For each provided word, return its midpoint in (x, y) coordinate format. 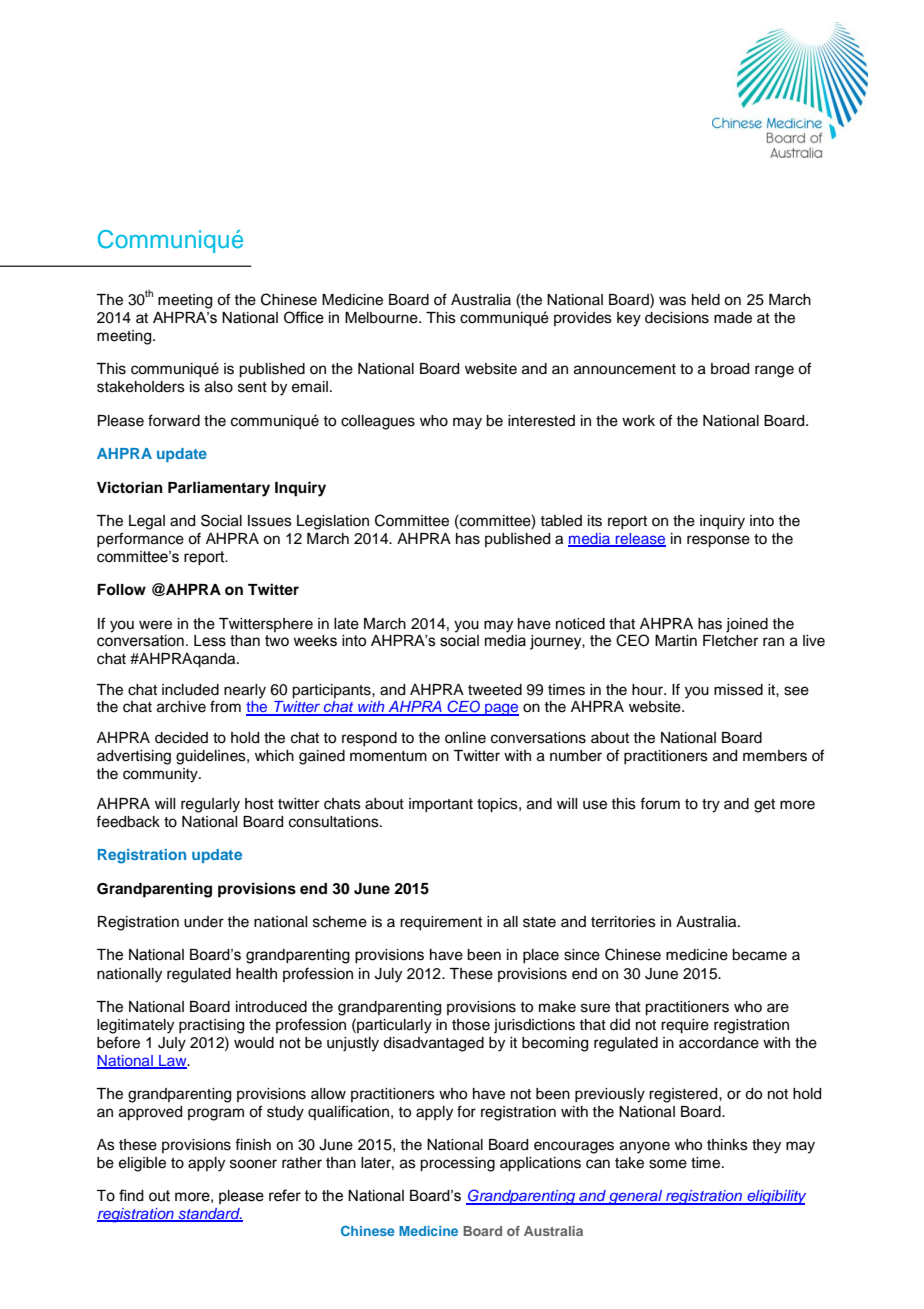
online (465, 738)
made (733, 318)
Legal (147, 522)
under (204, 922)
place (541, 956)
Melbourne (382, 318)
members (775, 756)
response (718, 541)
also (219, 387)
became (759, 955)
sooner (253, 1164)
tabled (561, 521)
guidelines (212, 757)
